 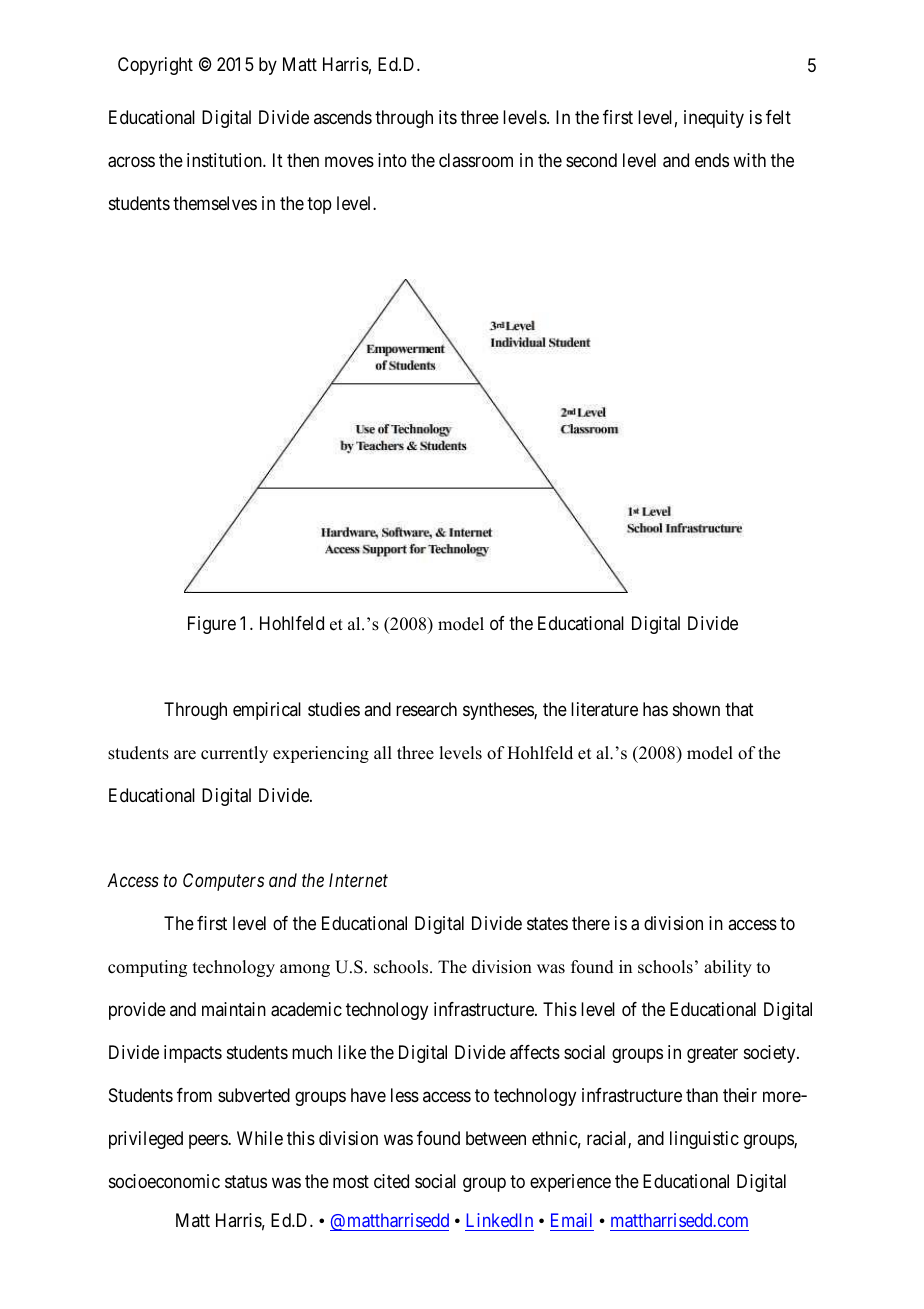 I want to click on its, so click(x=448, y=117).
